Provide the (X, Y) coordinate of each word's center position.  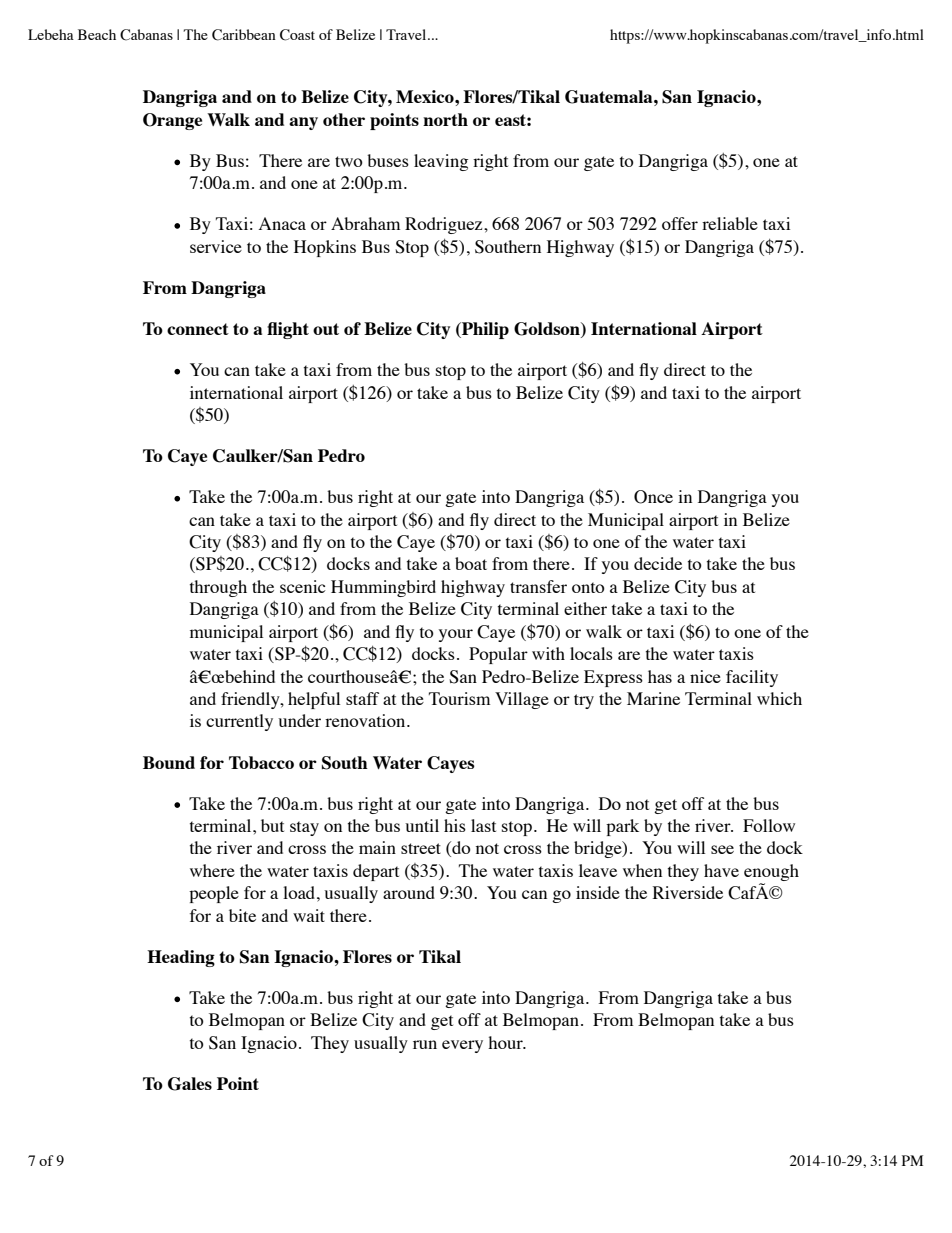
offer (680, 223)
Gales (190, 1084)
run (425, 1044)
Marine (653, 698)
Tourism (459, 698)
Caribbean (244, 35)
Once (653, 497)
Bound (169, 762)
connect (198, 329)
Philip (484, 330)
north (445, 119)
